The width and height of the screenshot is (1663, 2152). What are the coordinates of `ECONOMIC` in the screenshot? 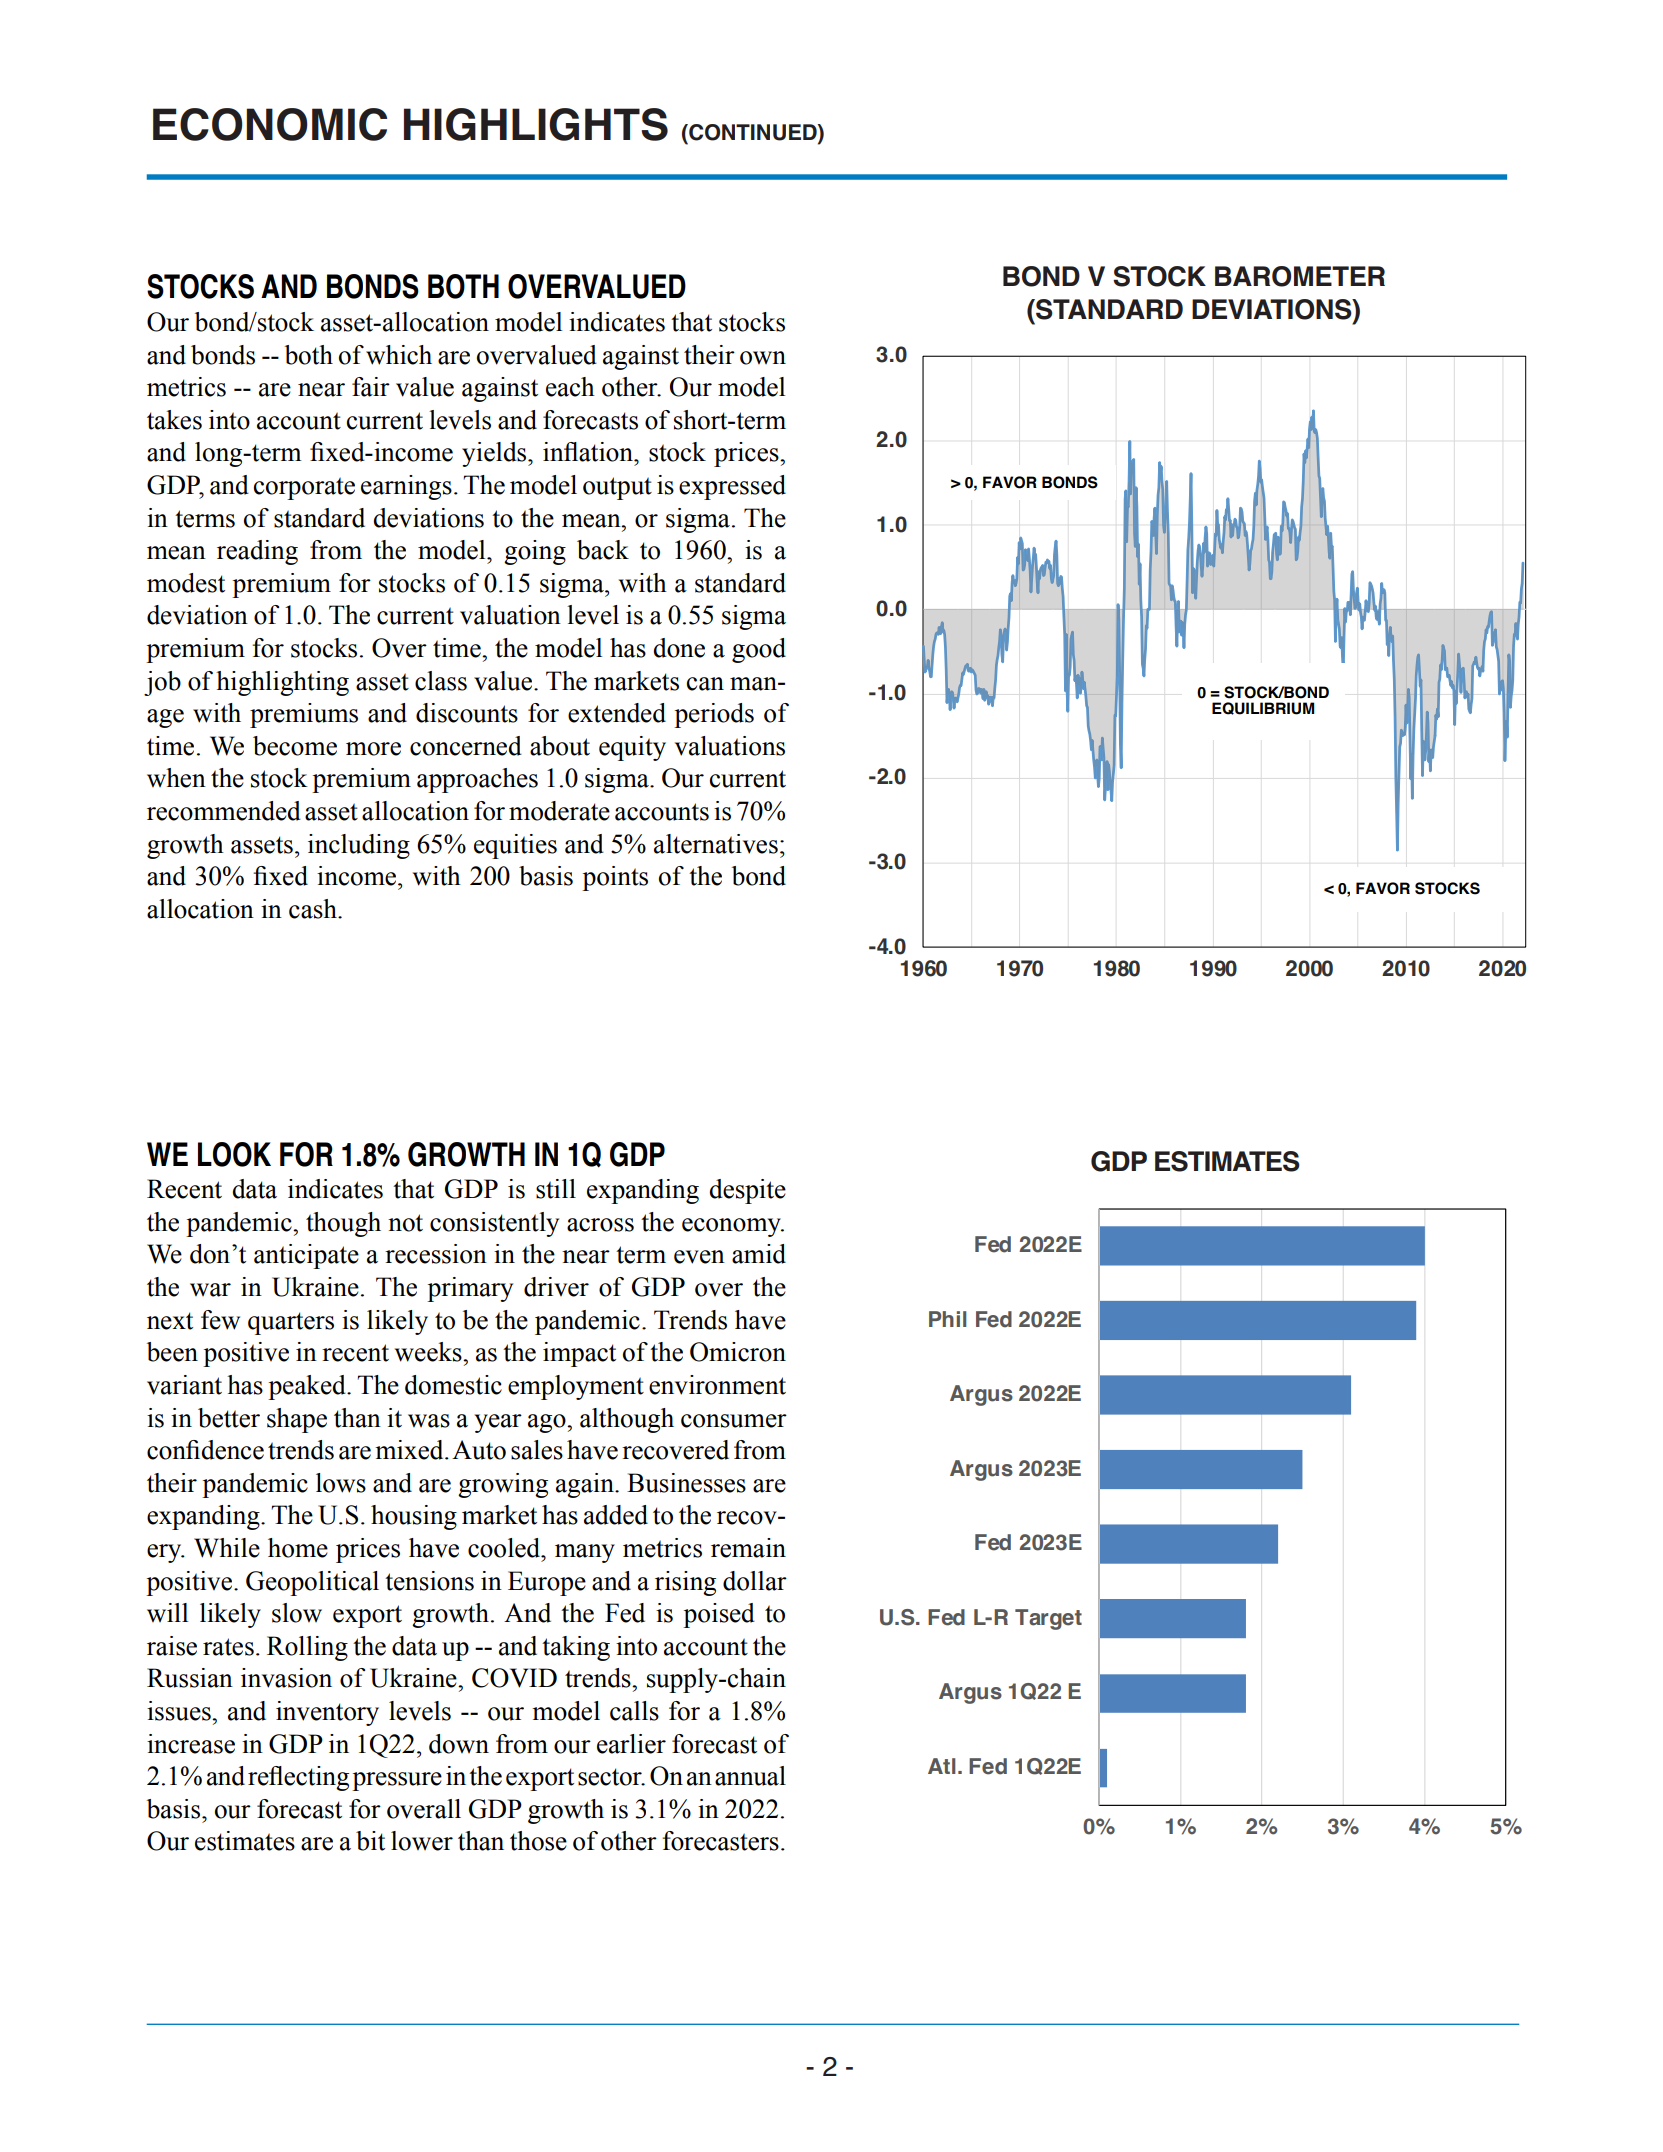 It's located at (270, 124).
